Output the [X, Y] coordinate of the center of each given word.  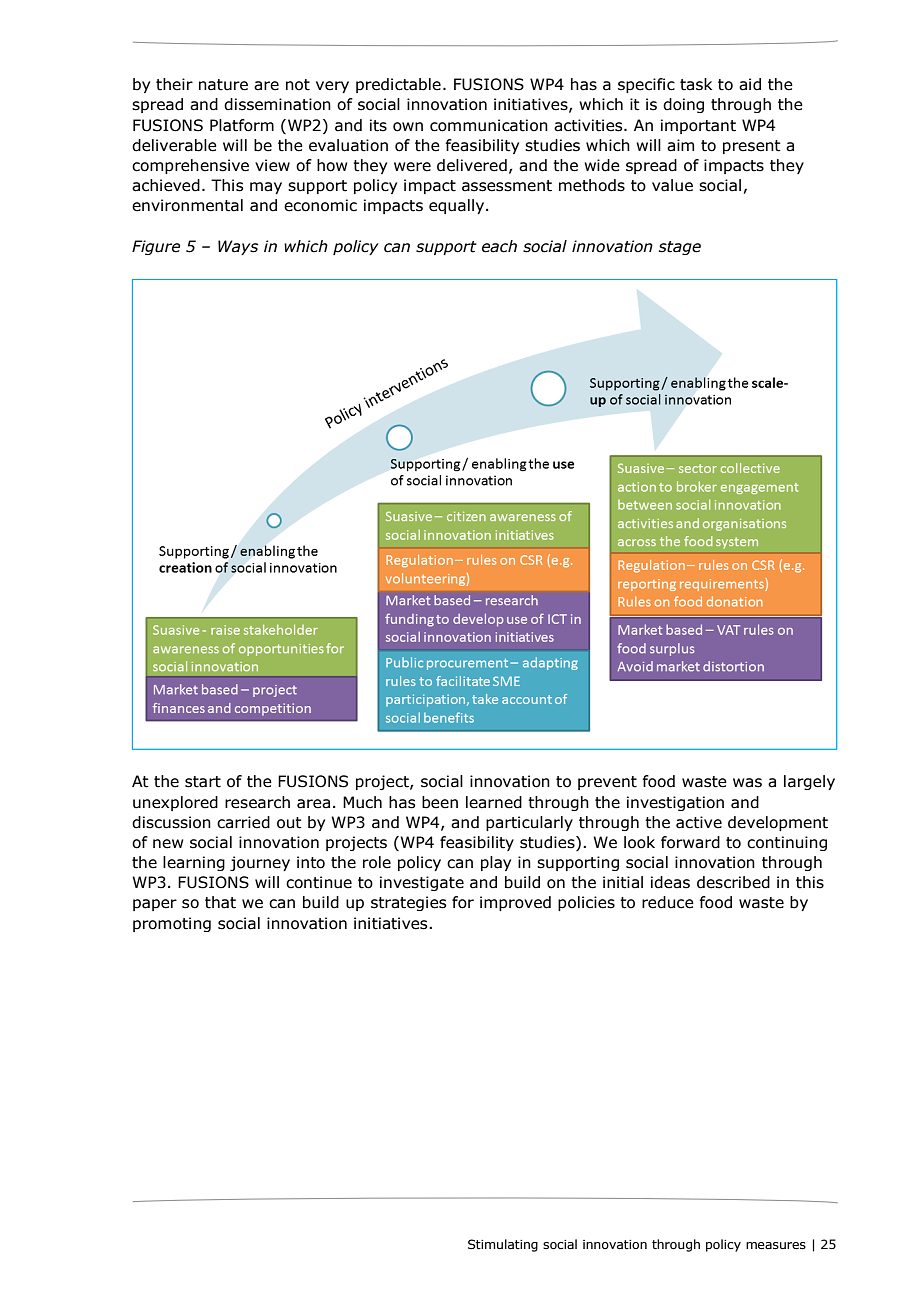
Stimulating [503, 1245]
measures [776, 1245]
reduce [668, 902]
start [203, 782]
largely [809, 782]
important [698, 126]
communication [489, 125]
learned [494, 802]
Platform [242, 125]
